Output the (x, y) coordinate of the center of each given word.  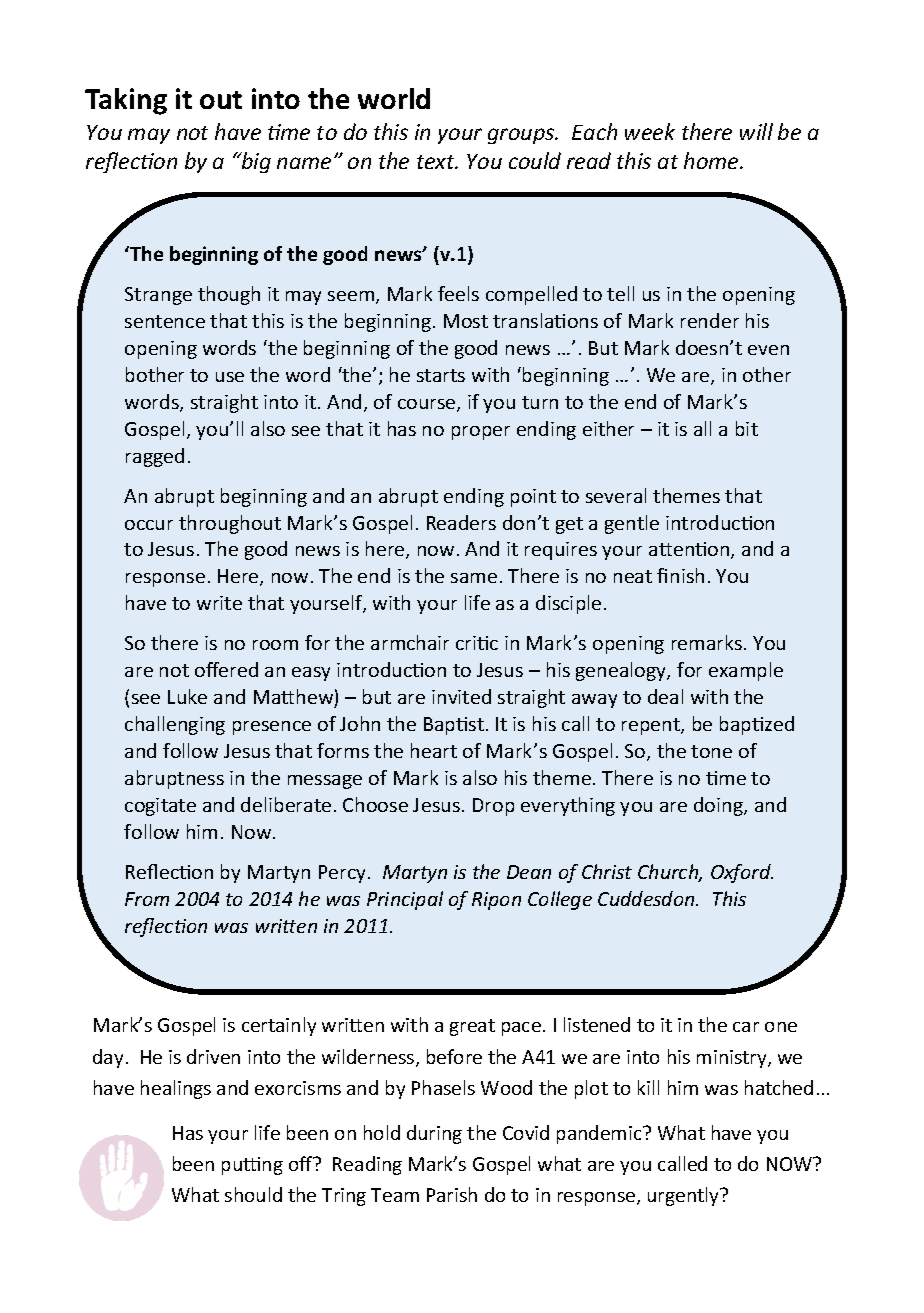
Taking (126, 101)
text (437, 162)
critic (477, 643)
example (746, 671)
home (712, 160)
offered (226, 669)
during (434, 1134)
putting (252, 1166)
